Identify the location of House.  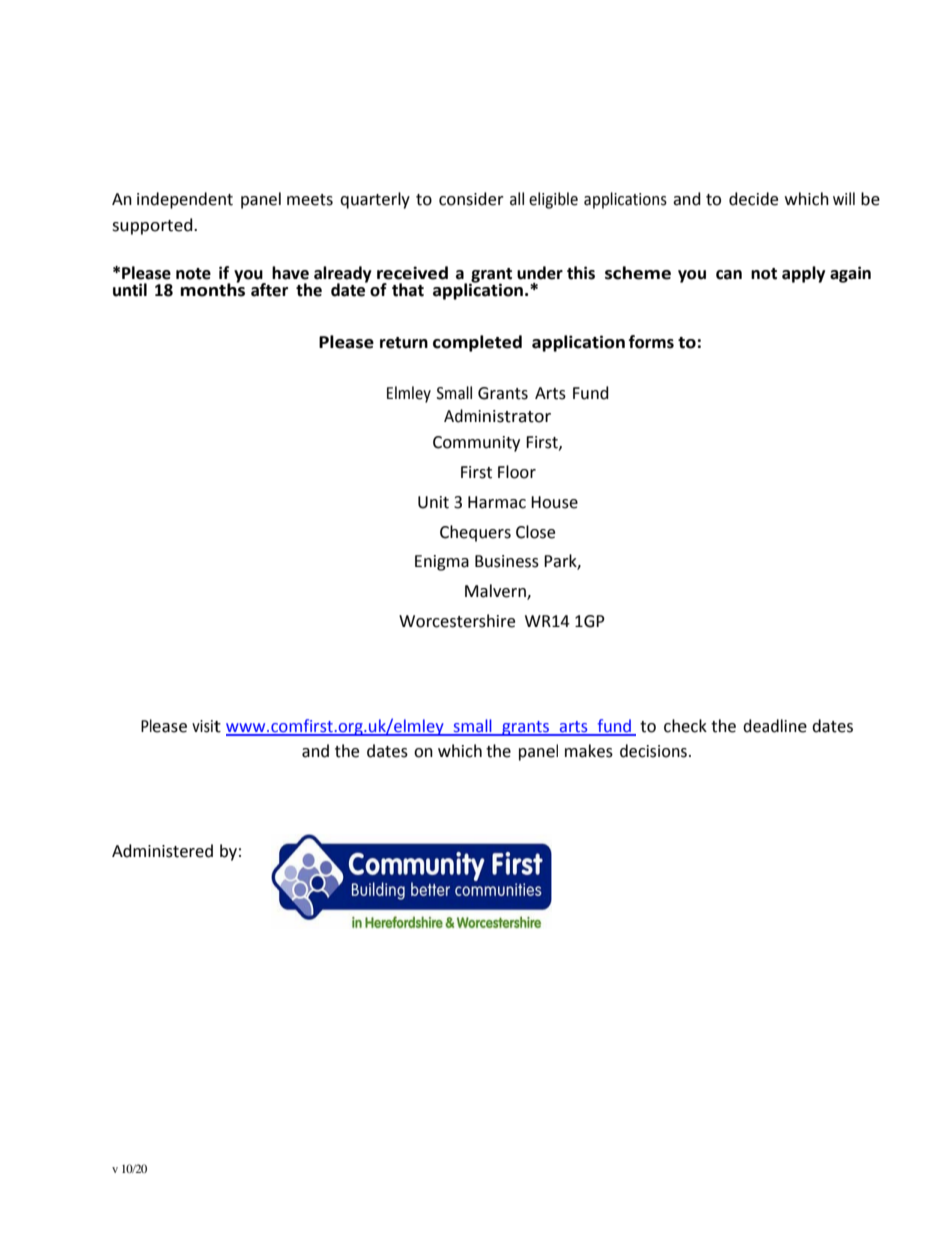
(554, 502).
